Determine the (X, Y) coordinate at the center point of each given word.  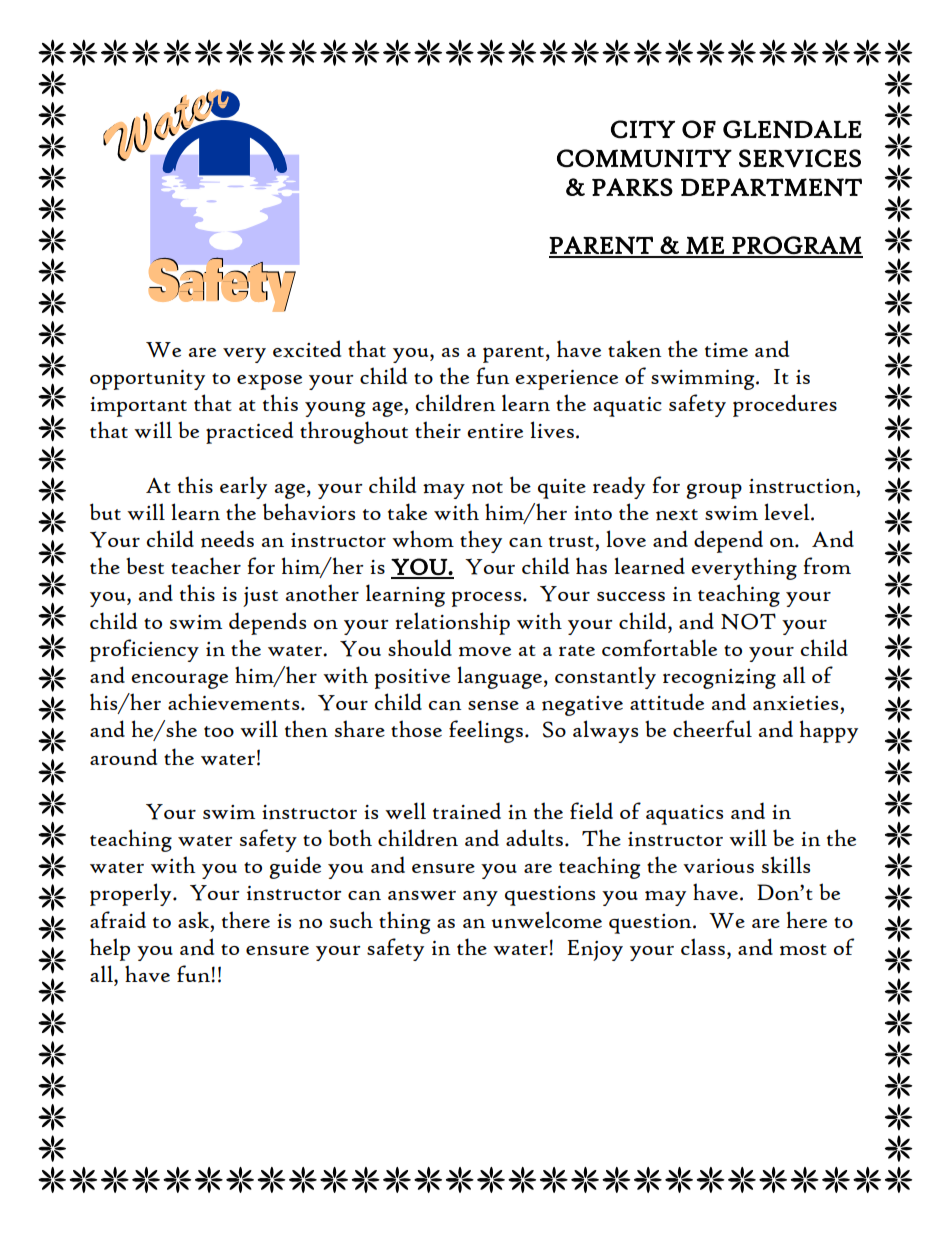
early (243, 487)
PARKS (632, 187)
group (714, 491)
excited (307, 349)
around (123, 757)
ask (195, 919)
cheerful (712, 728)
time (726, 350)
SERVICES (800, 158)
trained (467, 811)
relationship (453, 623)
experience (566, 380)
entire (495, 431)
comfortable (659, 648)
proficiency (144, 650)
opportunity (147, 380)
